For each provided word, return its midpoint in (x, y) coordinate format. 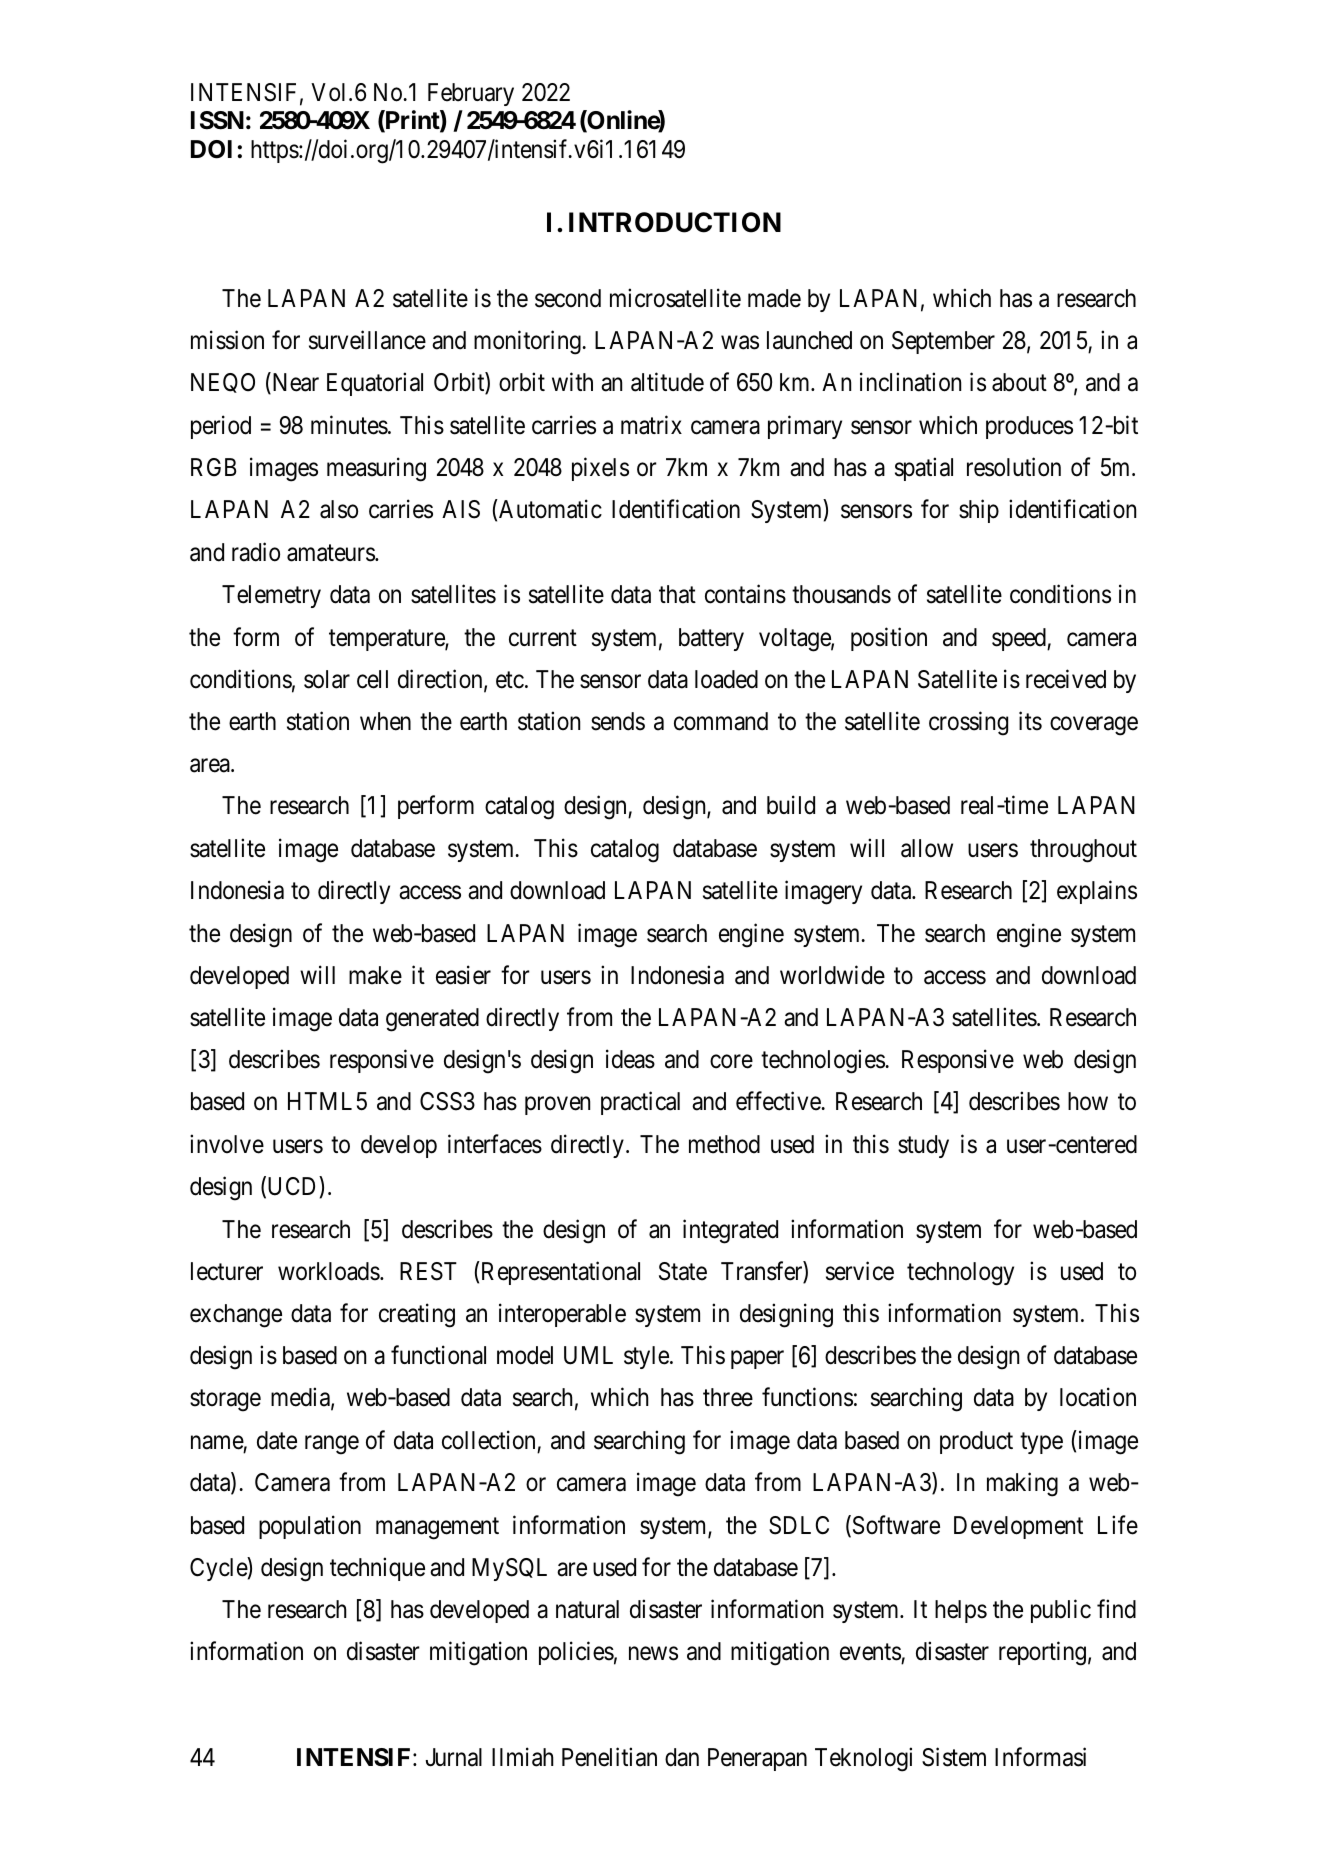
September (943, 342)
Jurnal (454, 1757)
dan (682, 1757)
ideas (630, 1059)
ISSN (217, 120)
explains (1097, 892)
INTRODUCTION (675, 222)
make (375, 975)
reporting (1042, 1653)
